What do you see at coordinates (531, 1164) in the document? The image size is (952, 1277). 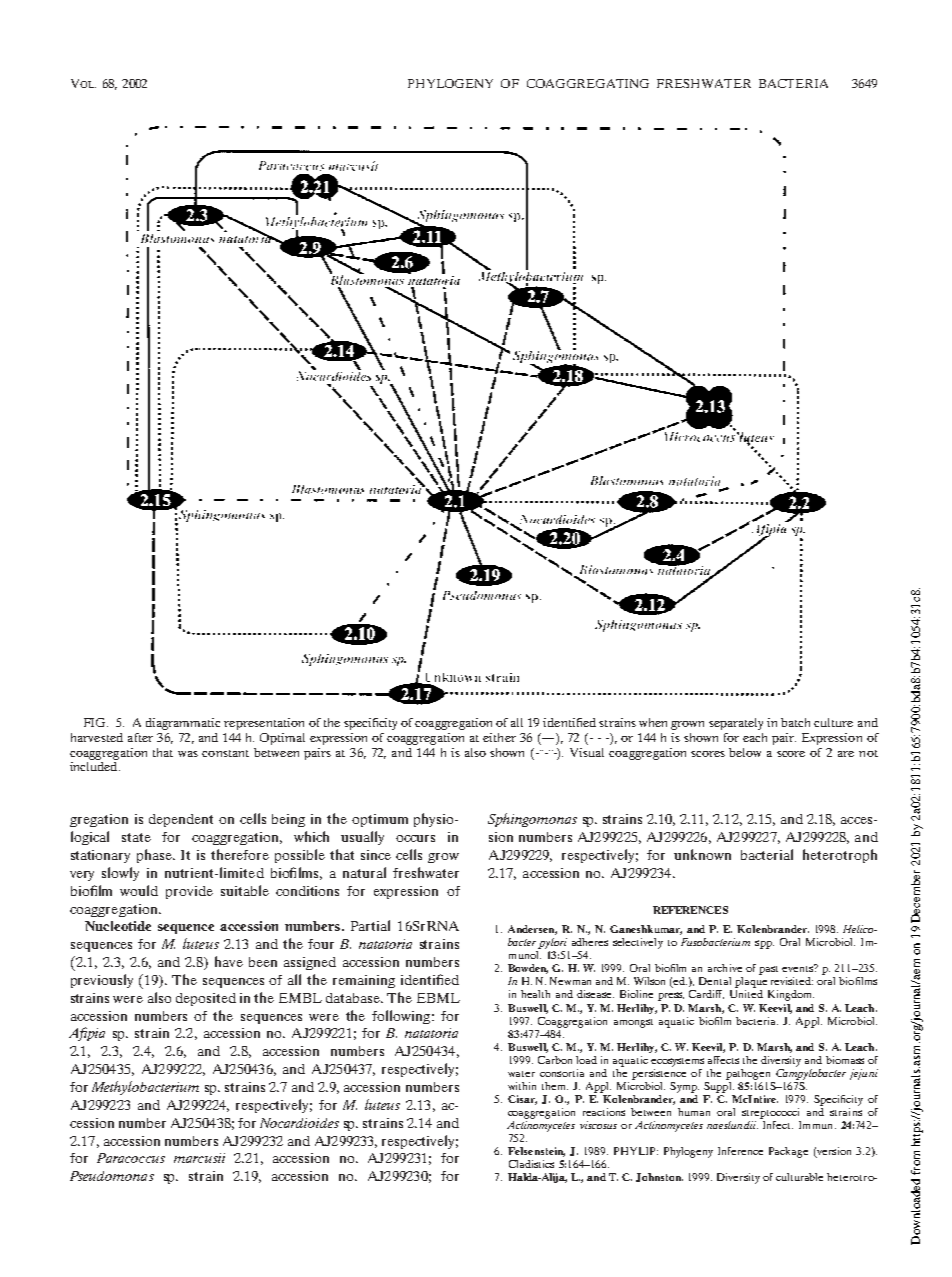 I see `Cladistics` at bounding box center [531, 1164].
